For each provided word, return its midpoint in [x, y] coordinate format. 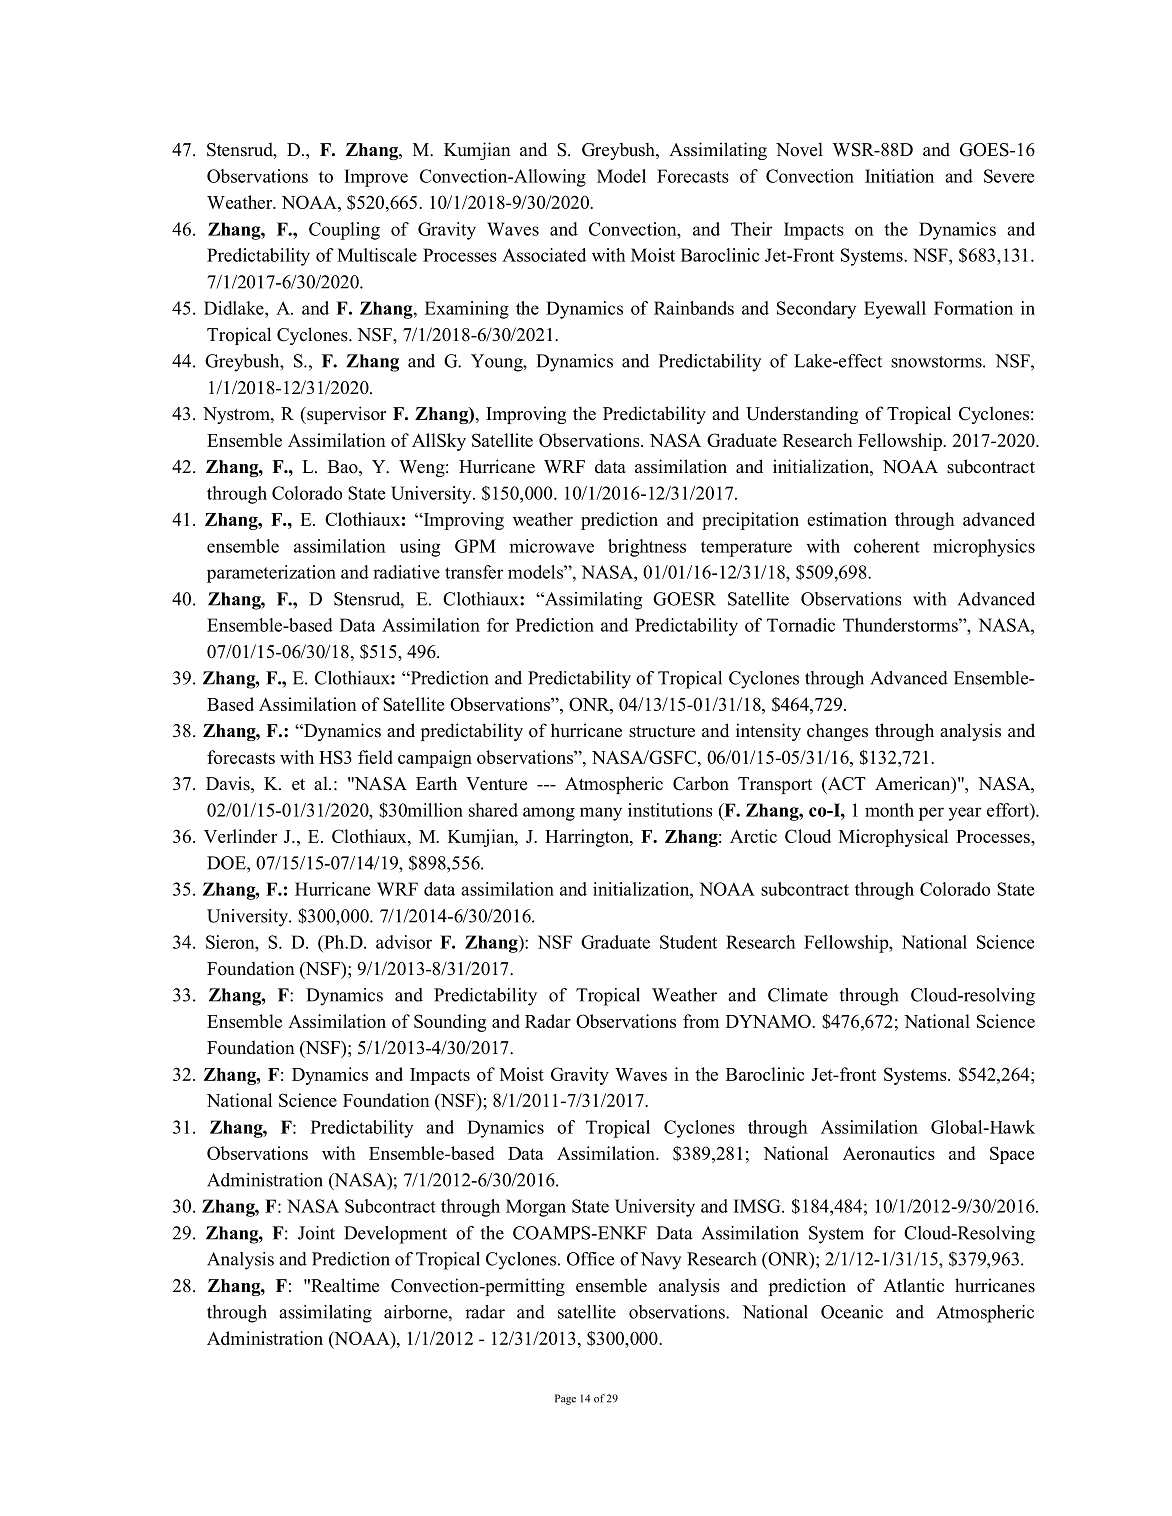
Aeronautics [889, 1153]
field [375, 757]
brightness [647, 548]
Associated [544, 255]
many [601, 814]
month [889, 810]
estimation [847, 519]
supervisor [345, 415]
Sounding [450, 1023]
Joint [316, 1233]
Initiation [899, 176]
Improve [376, 178]
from [701, 1021]
